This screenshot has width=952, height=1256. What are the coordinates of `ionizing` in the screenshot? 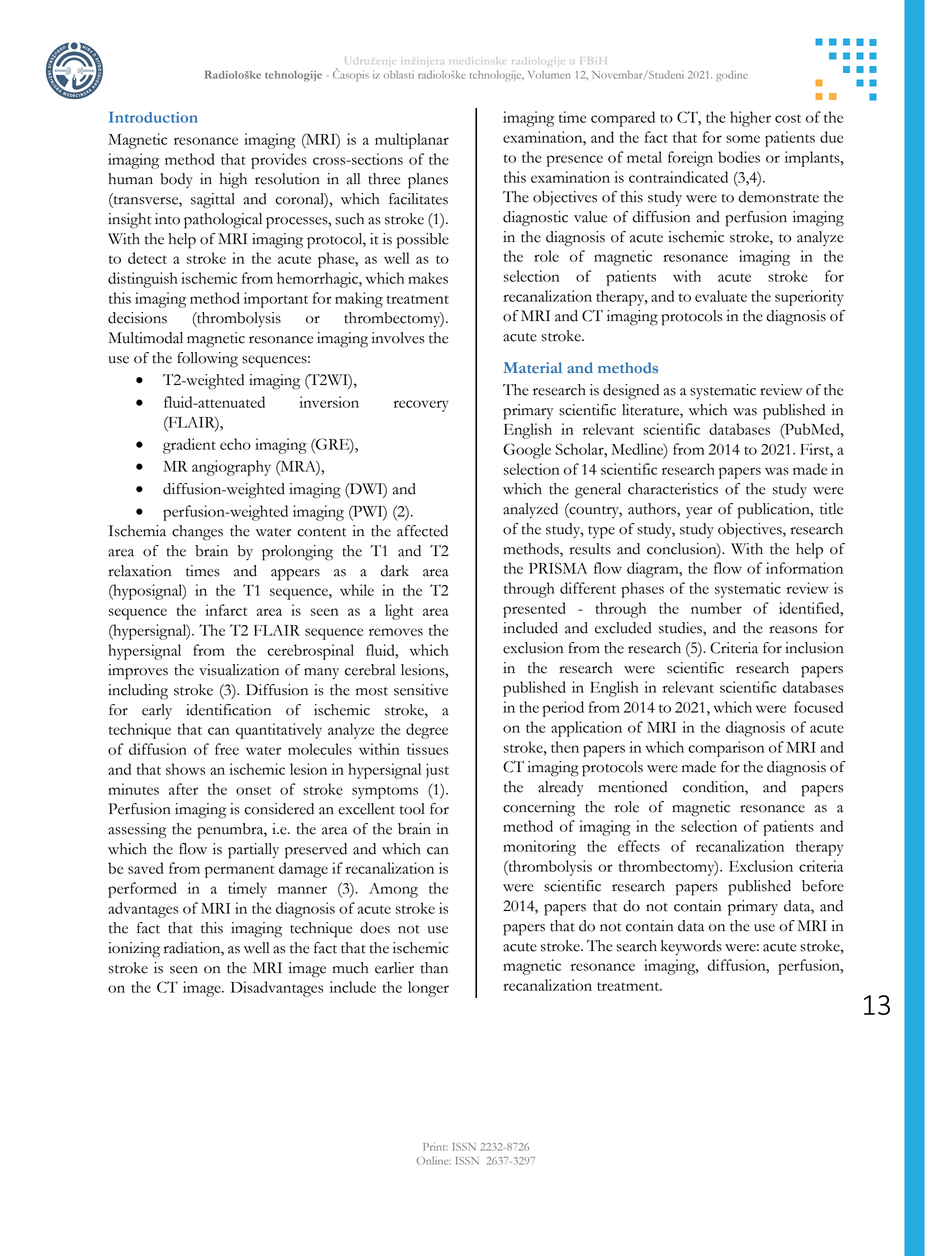 It's located at (134, 950).
